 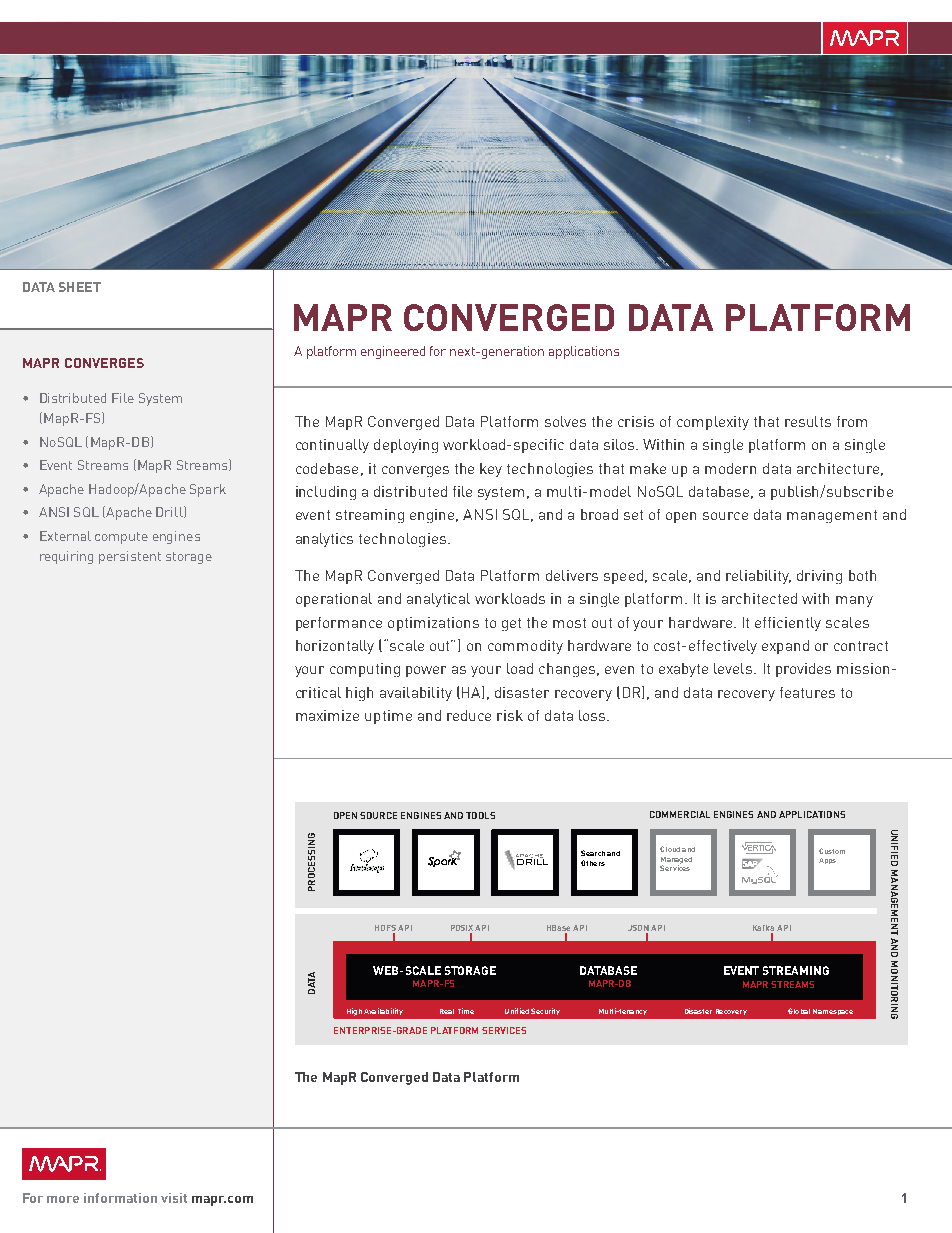 What do you see at coordinates (807, 692) in the screenshot?
I see `features` at bounding box center [807, 692].
